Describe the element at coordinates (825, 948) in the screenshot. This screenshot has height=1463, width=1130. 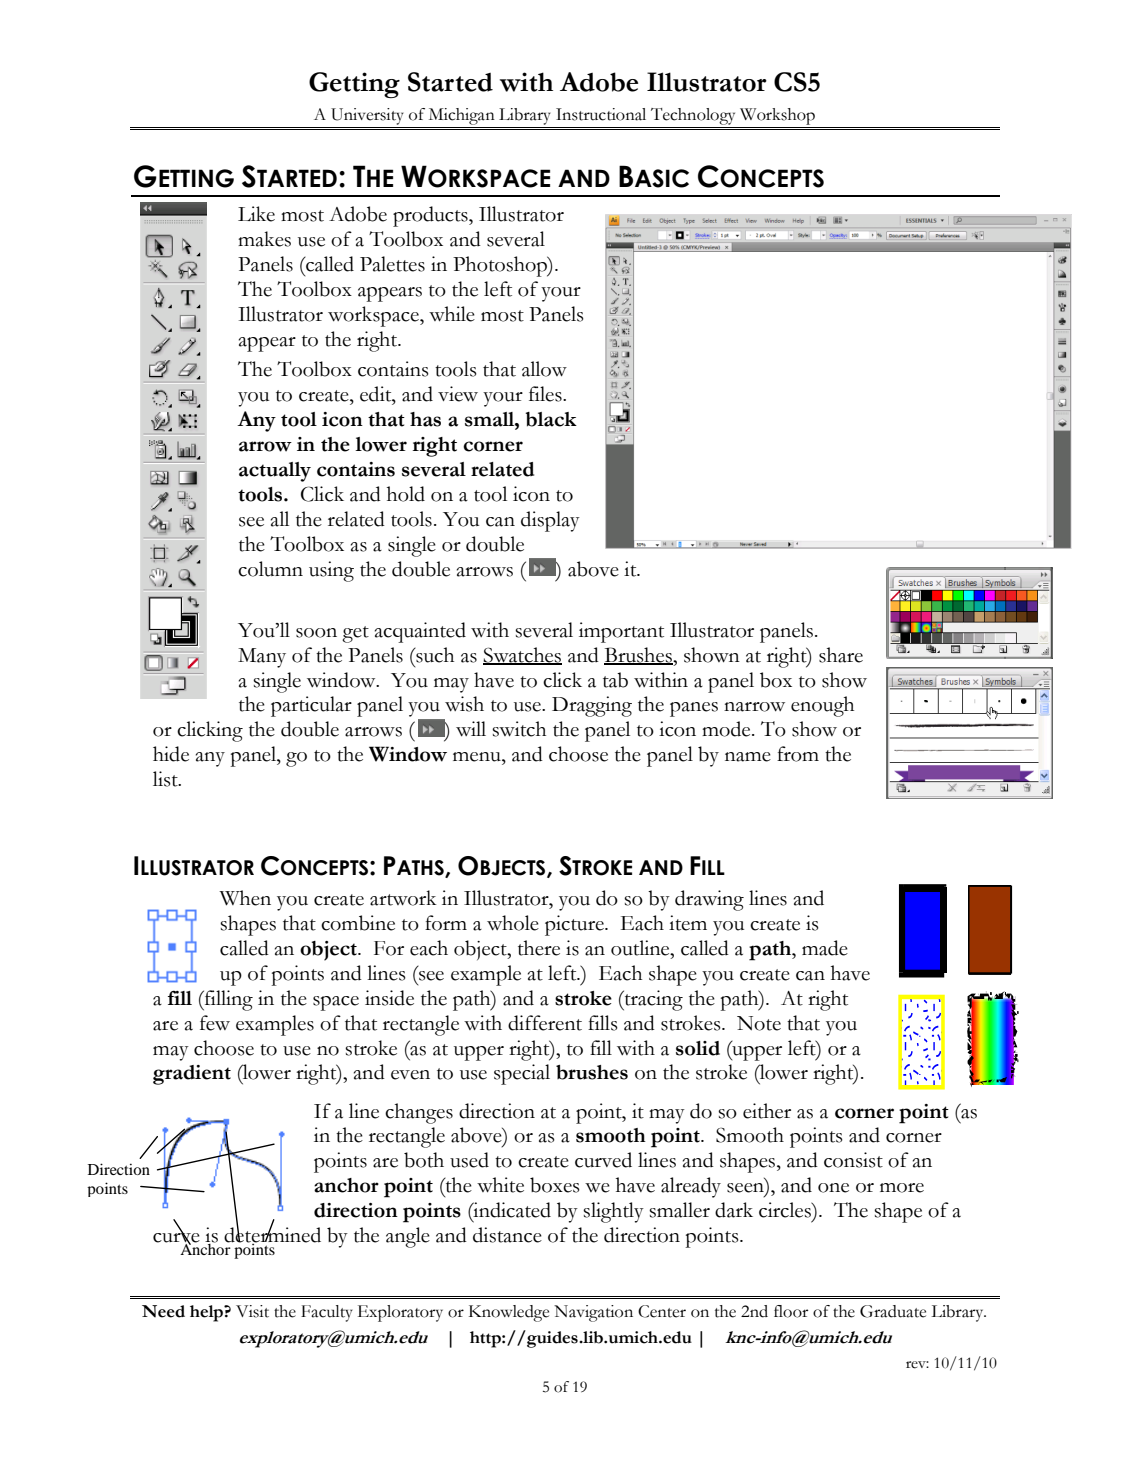
I see `made` at that location.
